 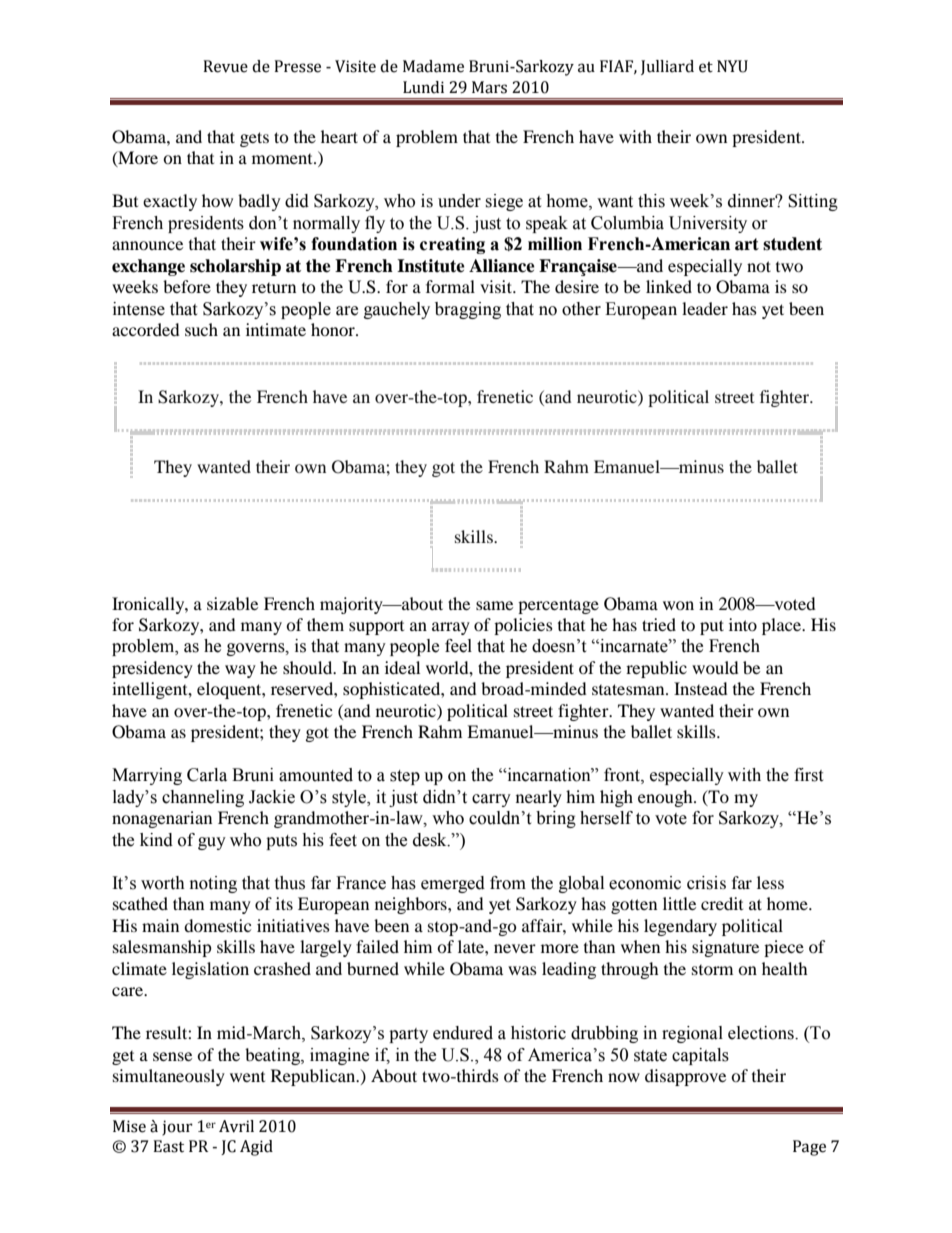 What do you see at coordinates (232, 603) in the screenshot?
I see `sizable` at bounding box center [232, 603].
